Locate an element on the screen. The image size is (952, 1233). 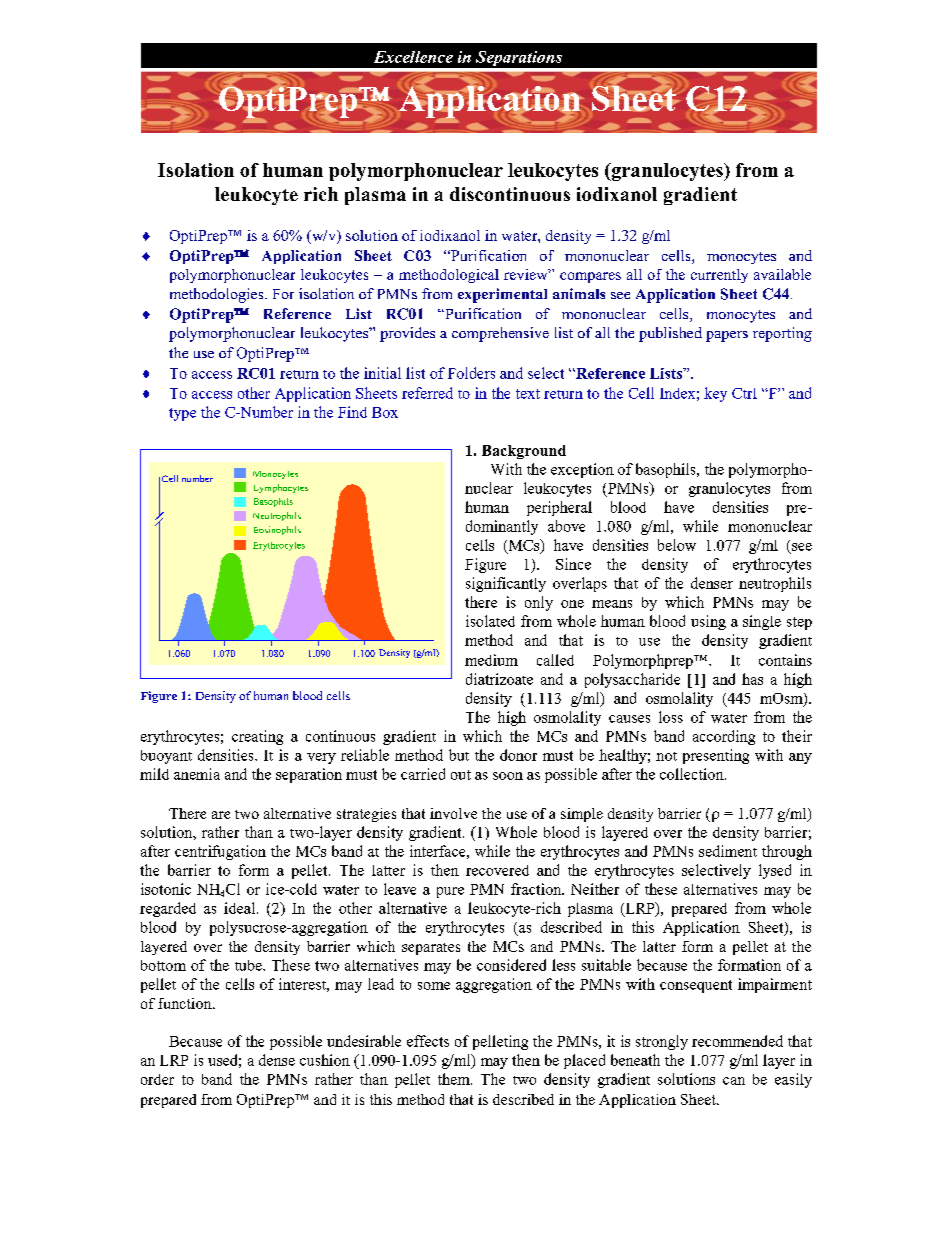
order is located at coordinates (157, 1079).
